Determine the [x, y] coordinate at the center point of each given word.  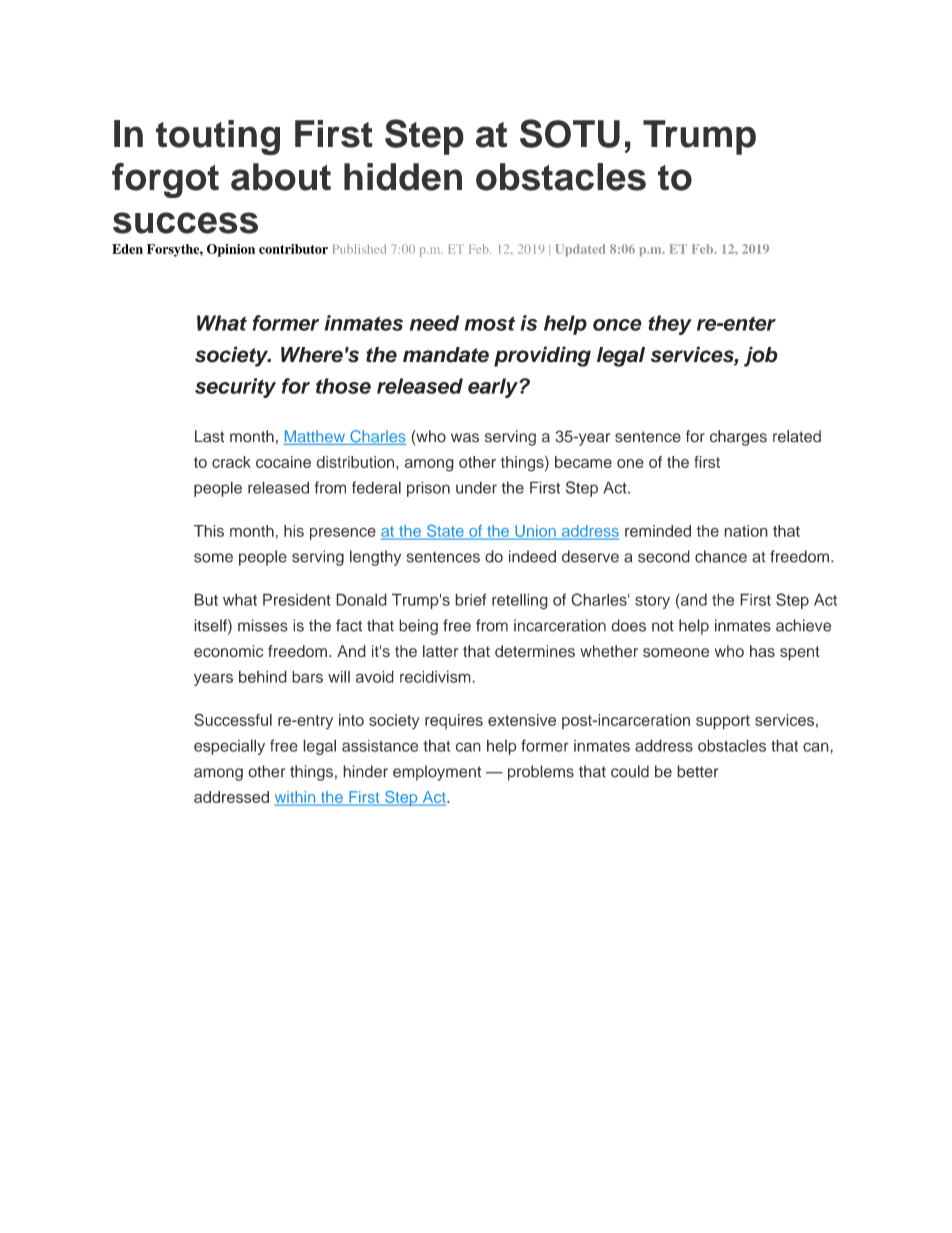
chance [721, 556]
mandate [446, 355]
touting [218, 138]
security [235, 388]
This [209, 531]
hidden [403, 177]
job [761, 356]
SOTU [570, 133]
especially [229, 747]
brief [471, 599]
